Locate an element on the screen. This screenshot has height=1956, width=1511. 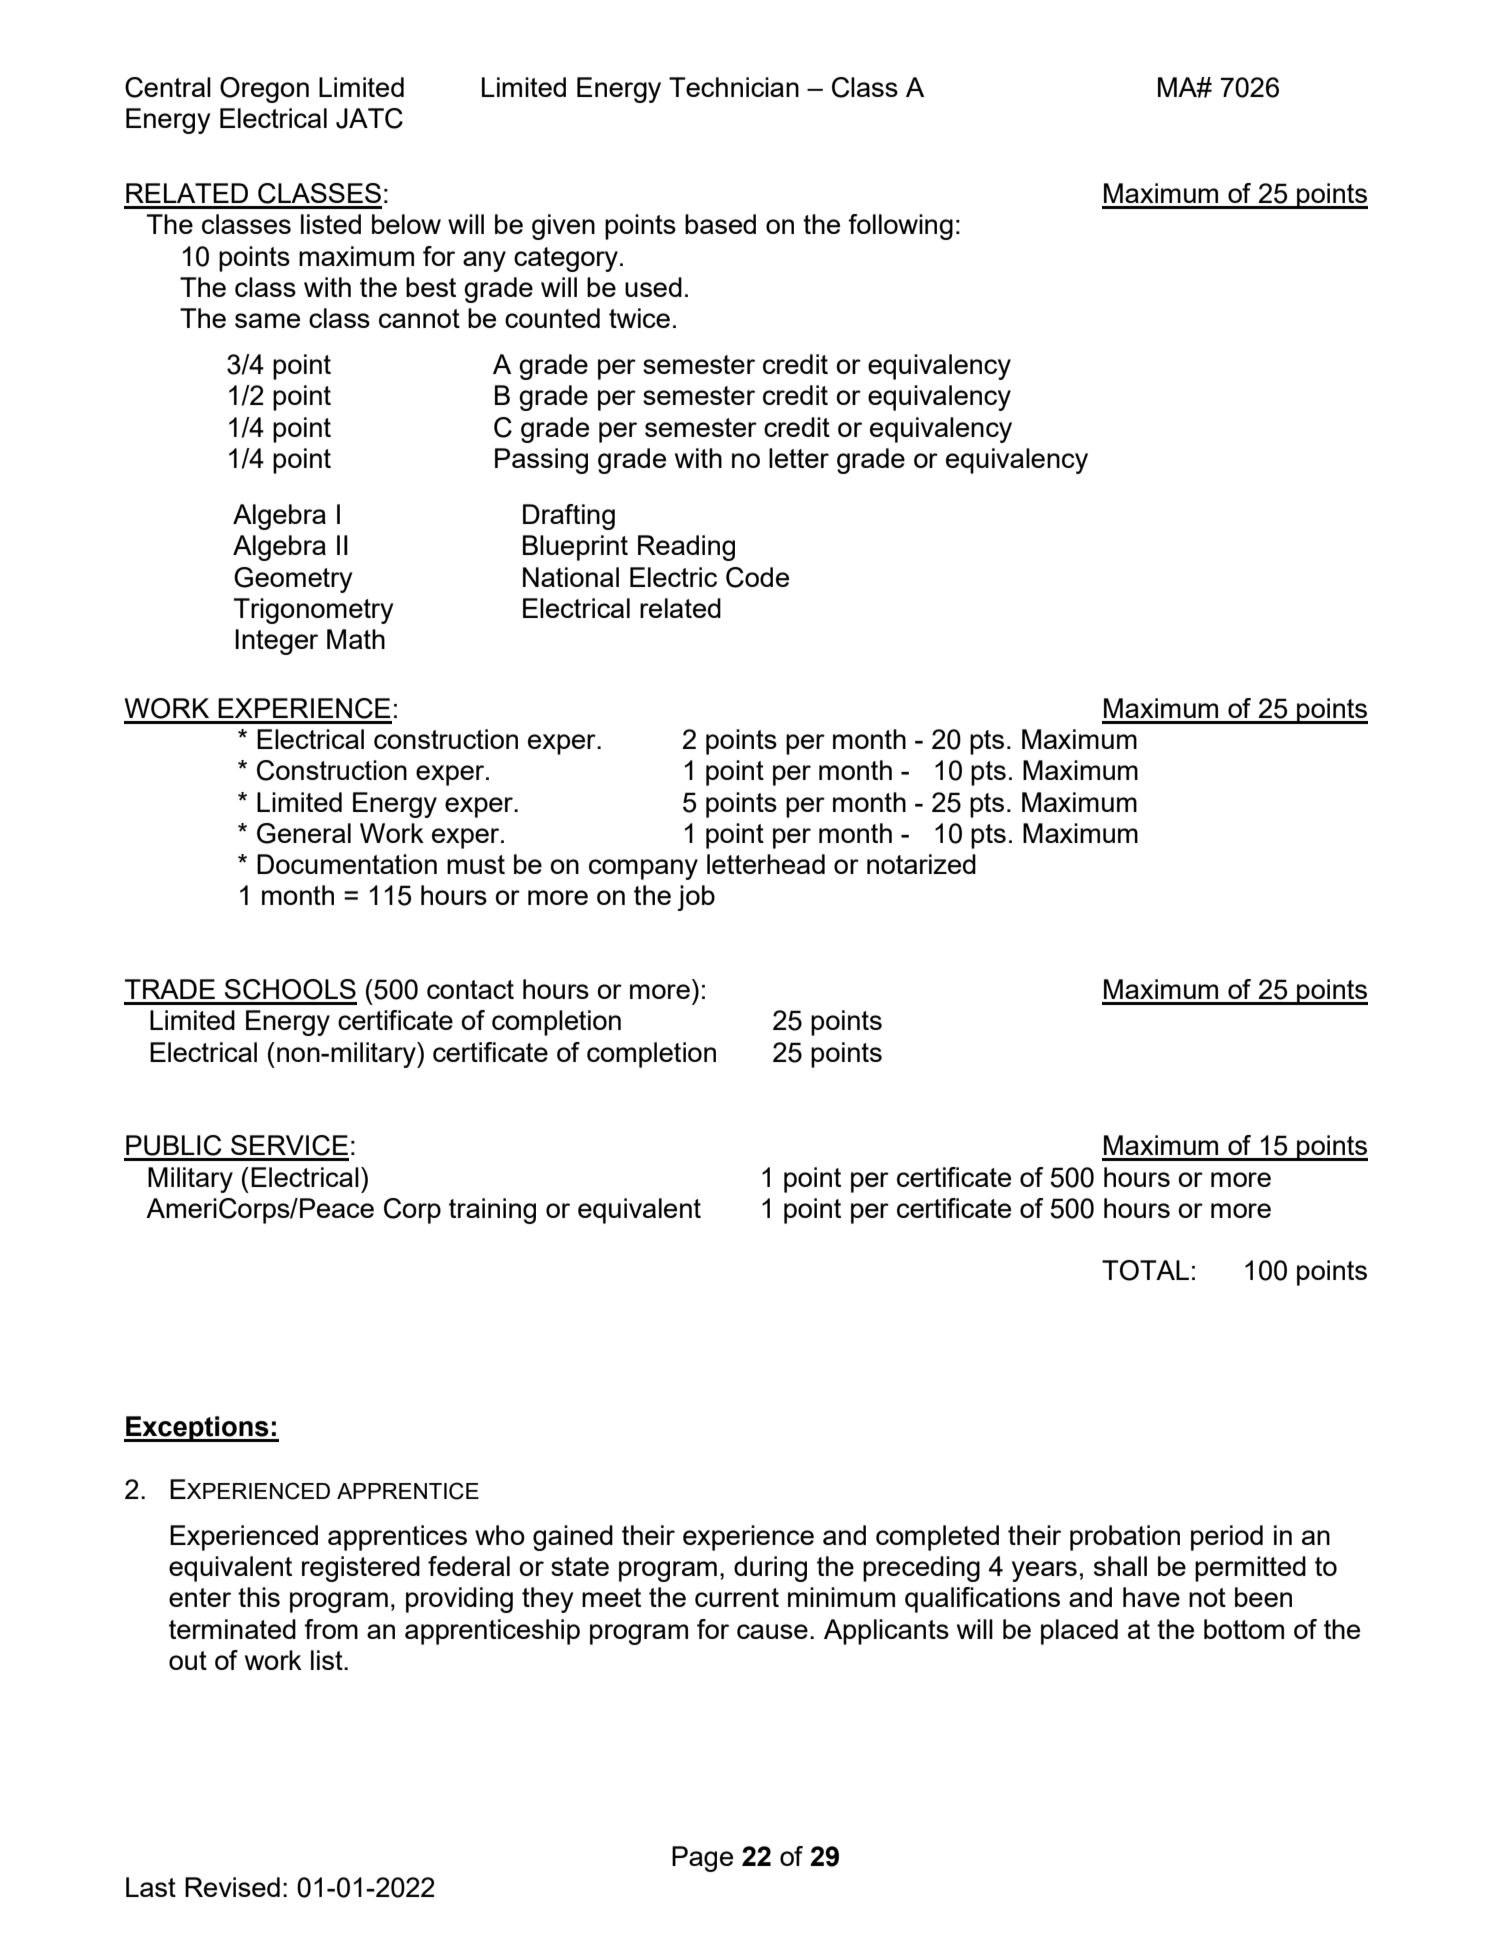
during is located at coordinates (770, 1569).
